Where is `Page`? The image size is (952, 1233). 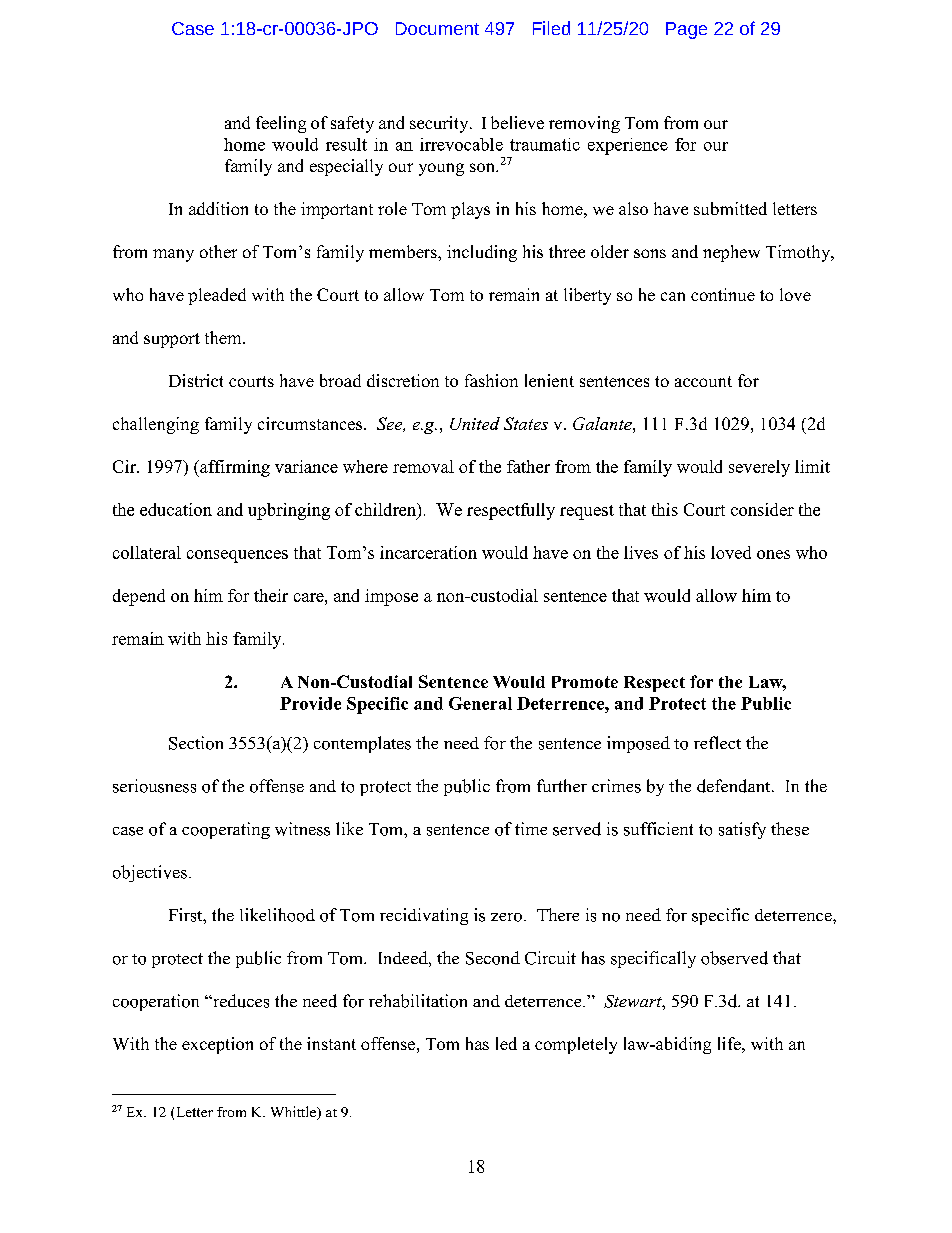
Page is located at coordinates (686, 30).
